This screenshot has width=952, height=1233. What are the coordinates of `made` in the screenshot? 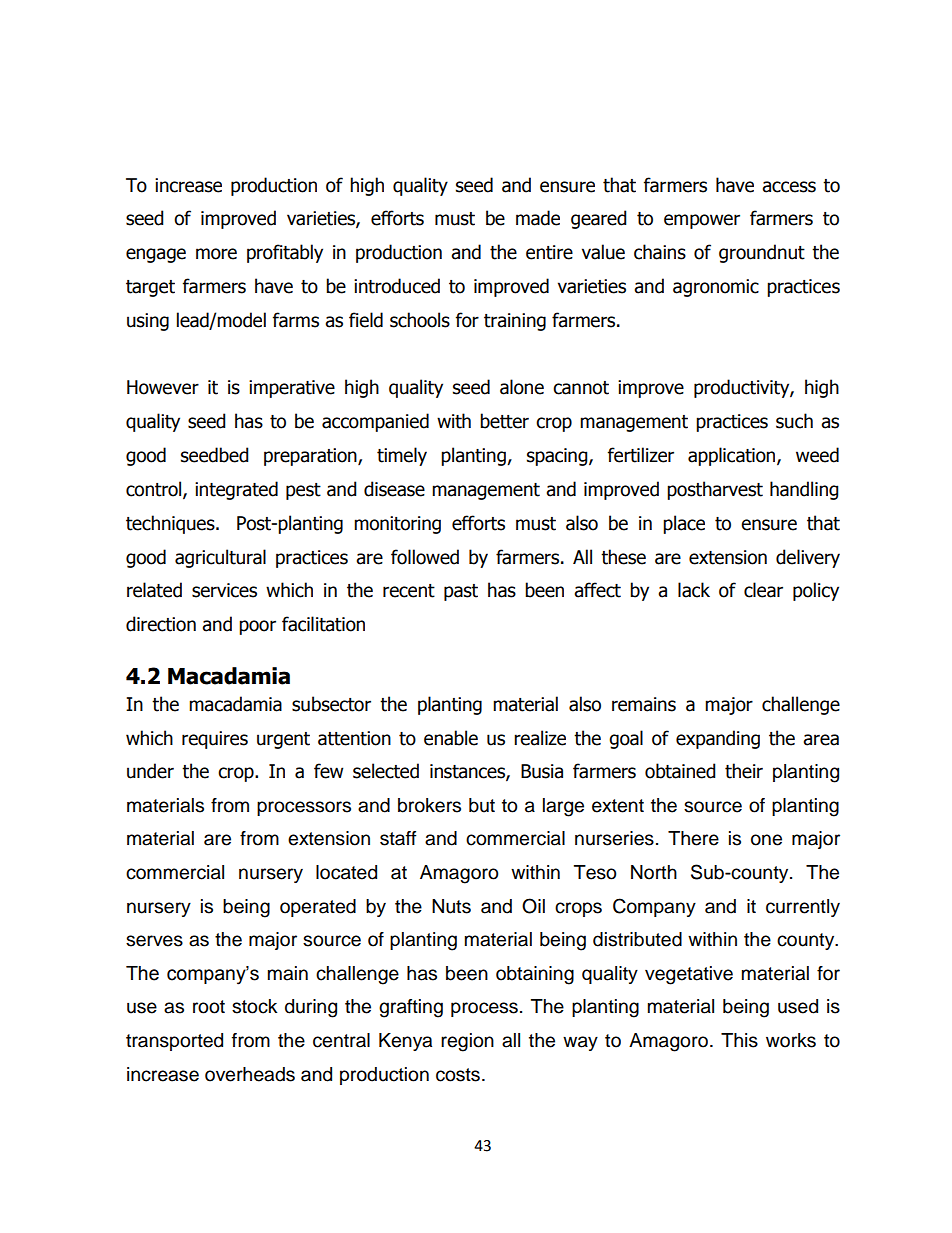 It's located at (538, 218).
